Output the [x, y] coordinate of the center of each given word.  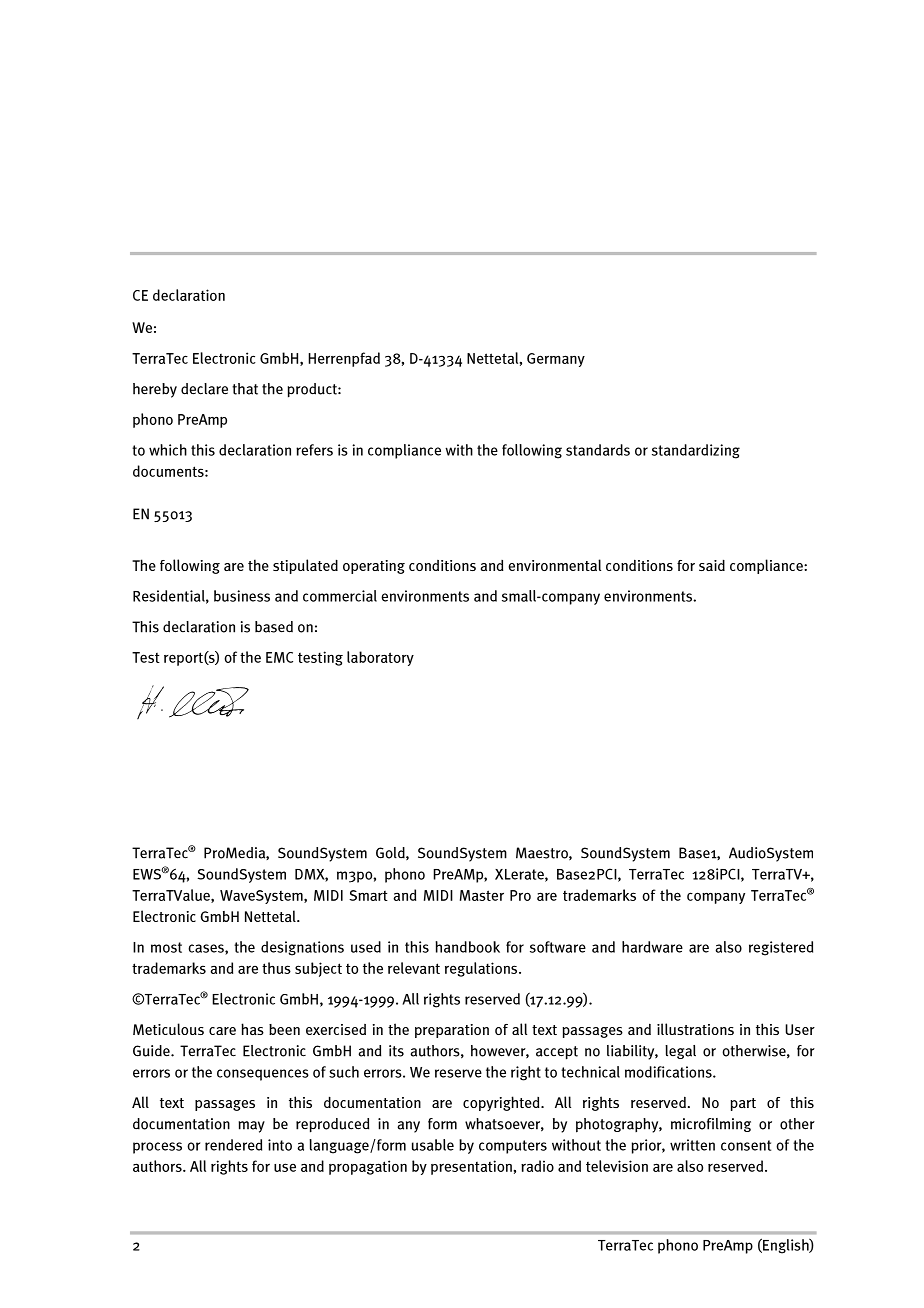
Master [482, 895]
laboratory [380, 658]
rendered [233, 1145]
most [166, 947]
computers [513, 1147]
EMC [279, 657]
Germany [556, 360]
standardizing [696, 451]
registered [781, 948]
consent [746, 1145]
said [712, 565]
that [245, 389]
